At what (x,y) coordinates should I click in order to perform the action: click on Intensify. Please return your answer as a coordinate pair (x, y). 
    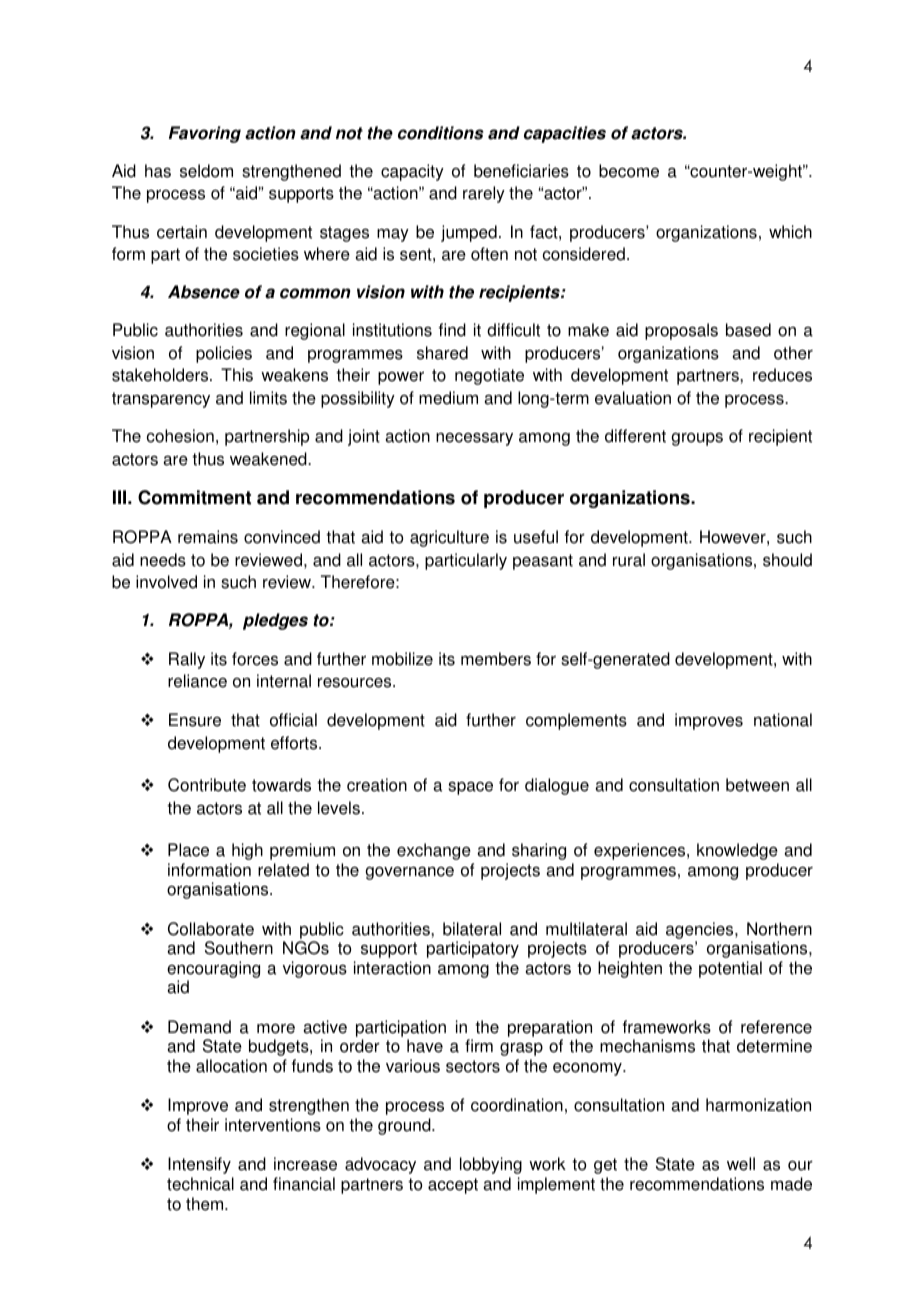
    Looking at the image, I should click on (199, 1165).
